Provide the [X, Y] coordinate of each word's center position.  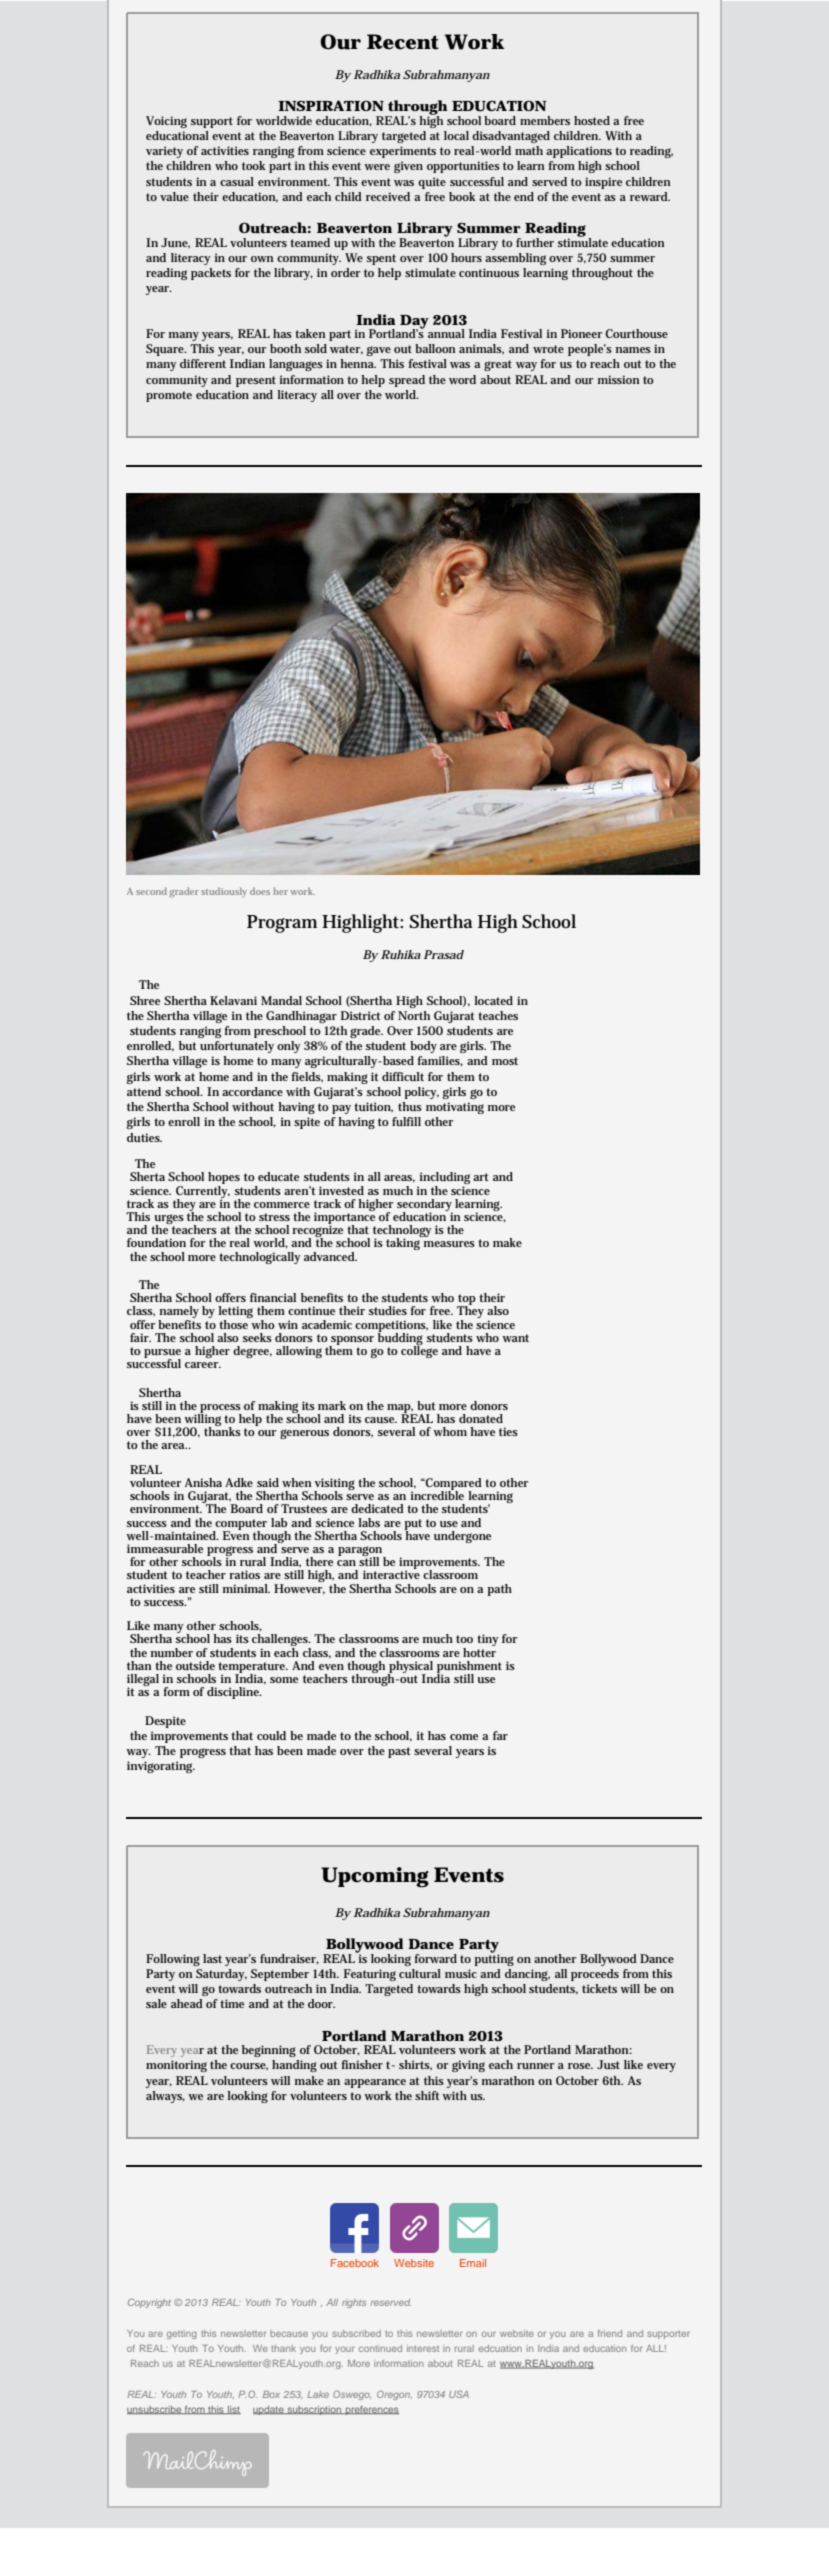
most [505, 1061]
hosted [592, 120]
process [220, 1409]
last [212, 1958]
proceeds [595, 1975]
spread [407, 381]
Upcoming [375, 1877]
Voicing [166, 122]
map [400, 1409]
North [414, 1015]
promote [169, 396]
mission [618, 379]
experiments [403, 152]
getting [182, 2334]
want [515, 1338]
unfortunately [237, 1047]
